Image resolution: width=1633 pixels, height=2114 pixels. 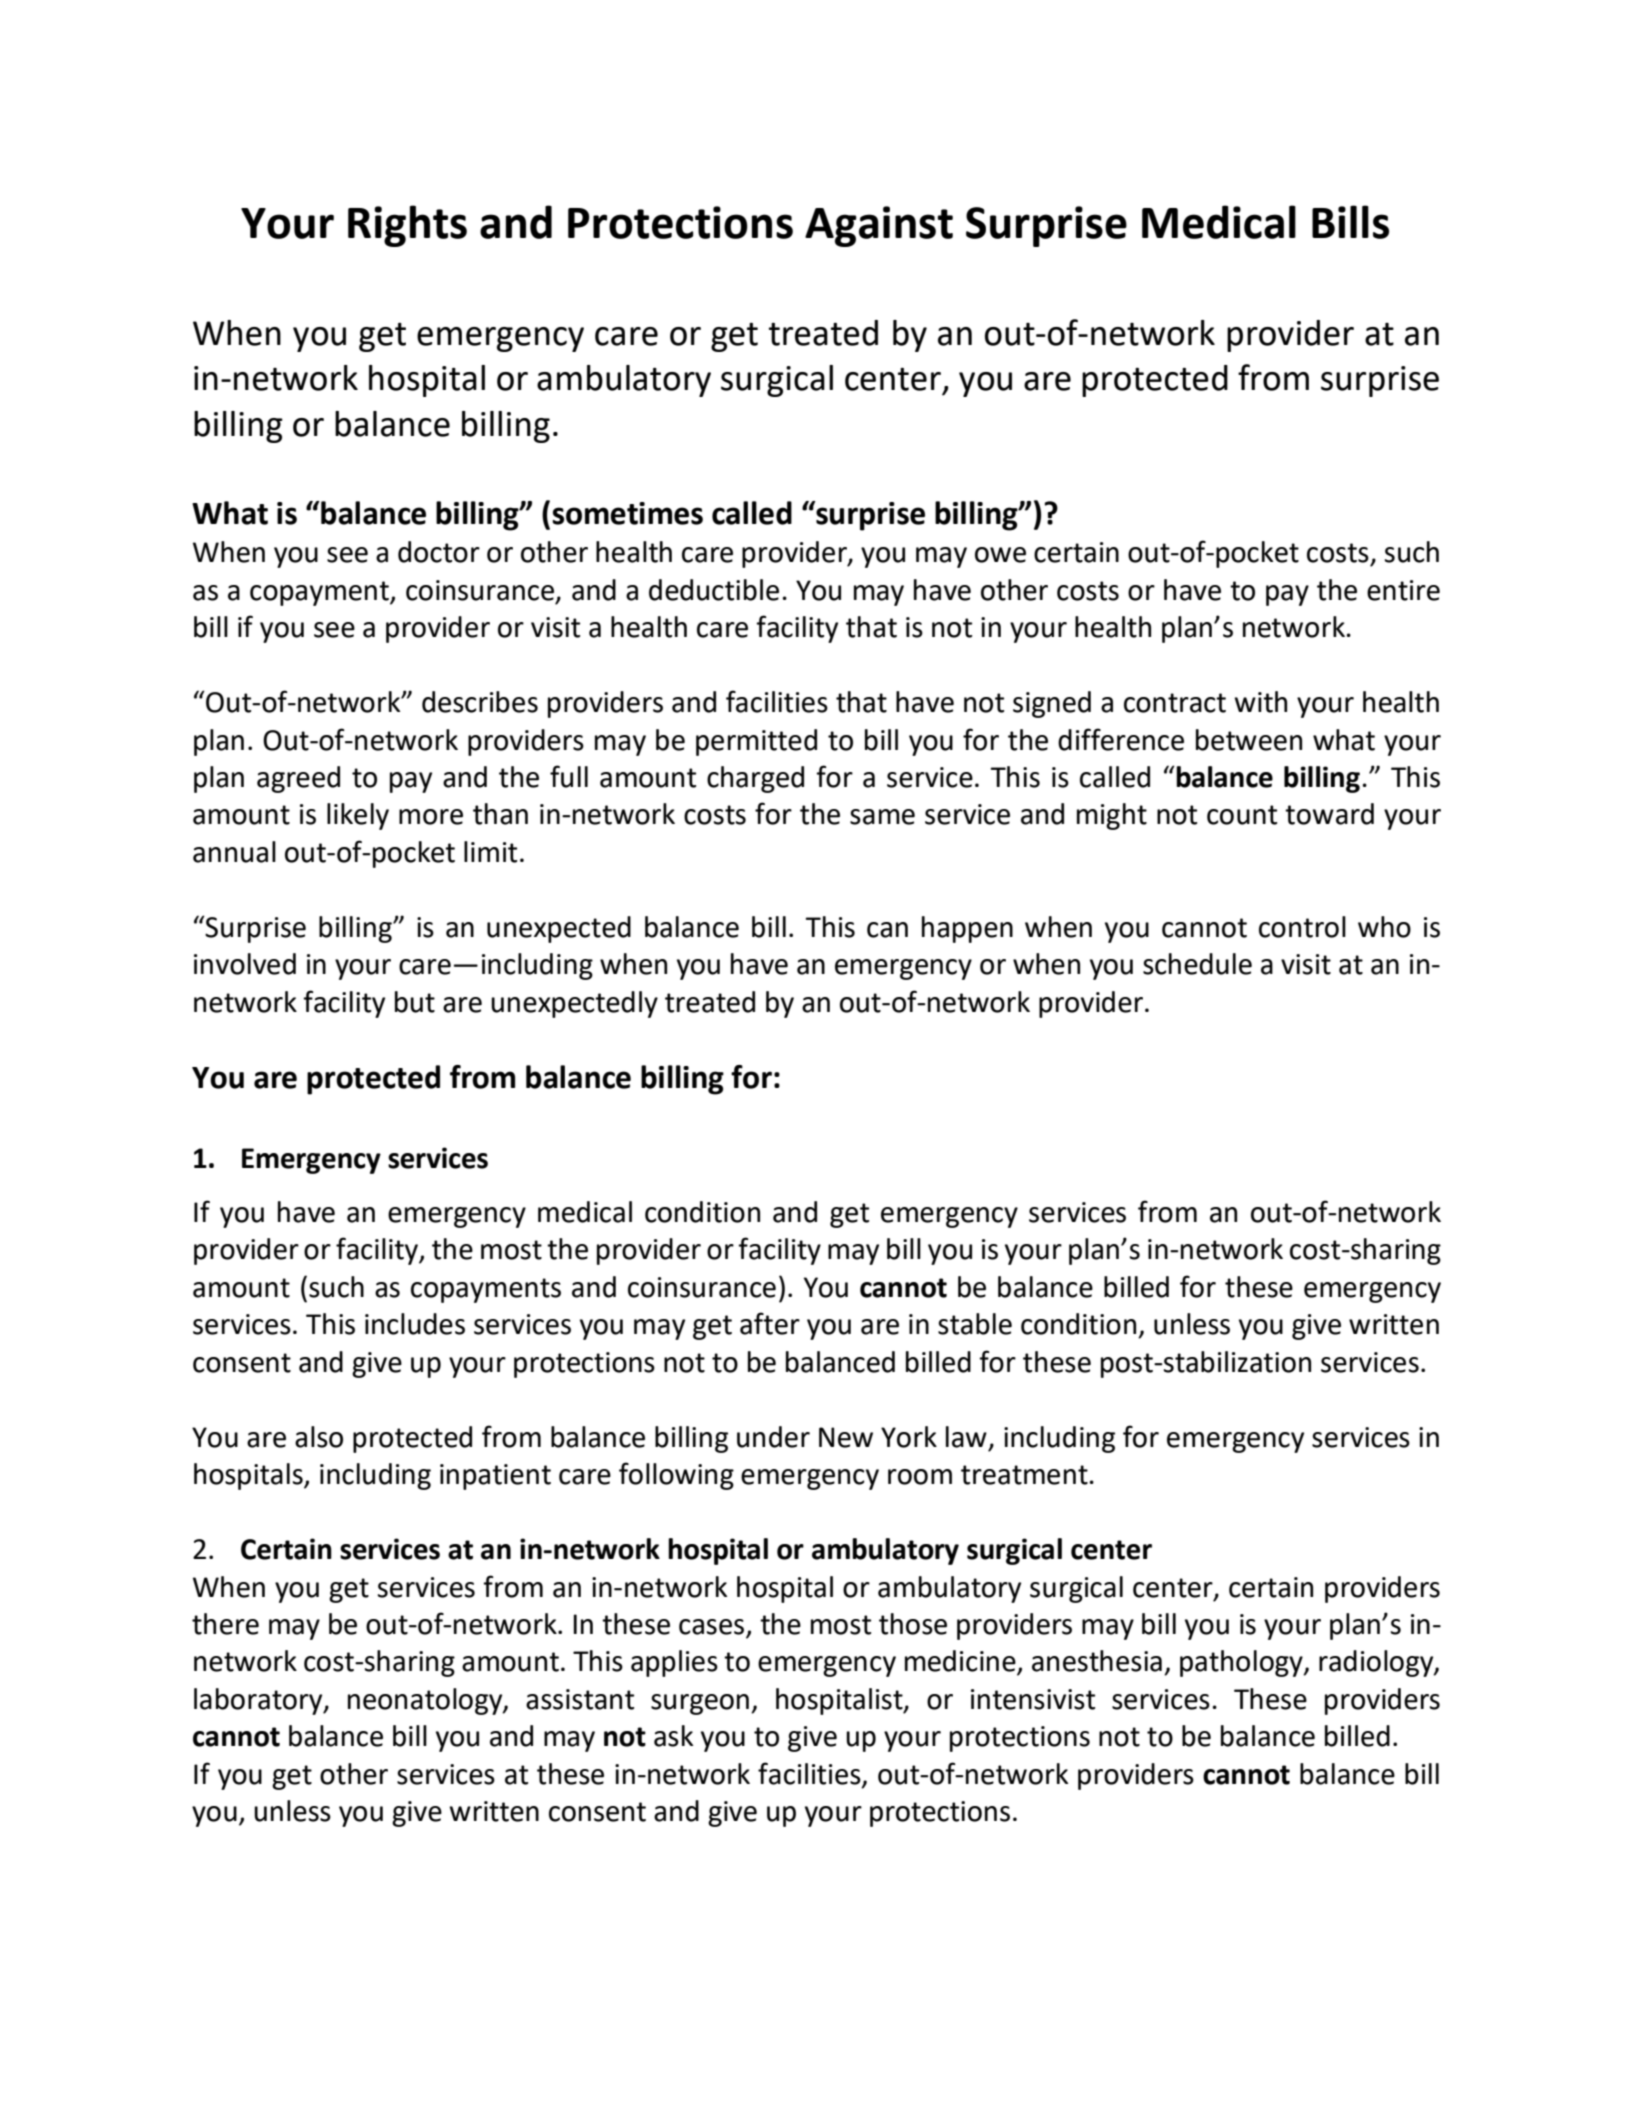 I want to click on happen, so click(x=967, y=929).
